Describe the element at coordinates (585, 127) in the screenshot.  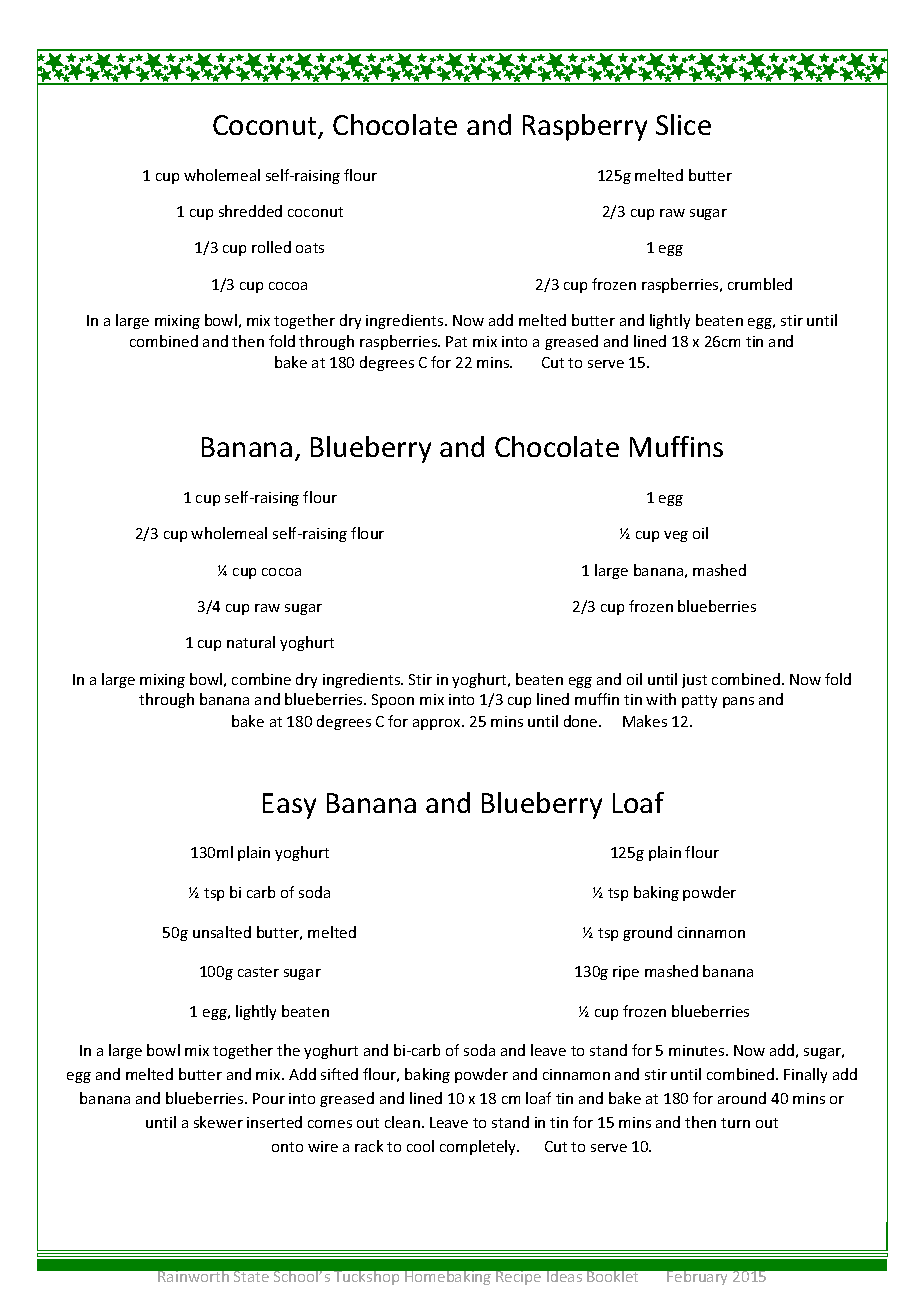
I see `Raspberry` at that location.
